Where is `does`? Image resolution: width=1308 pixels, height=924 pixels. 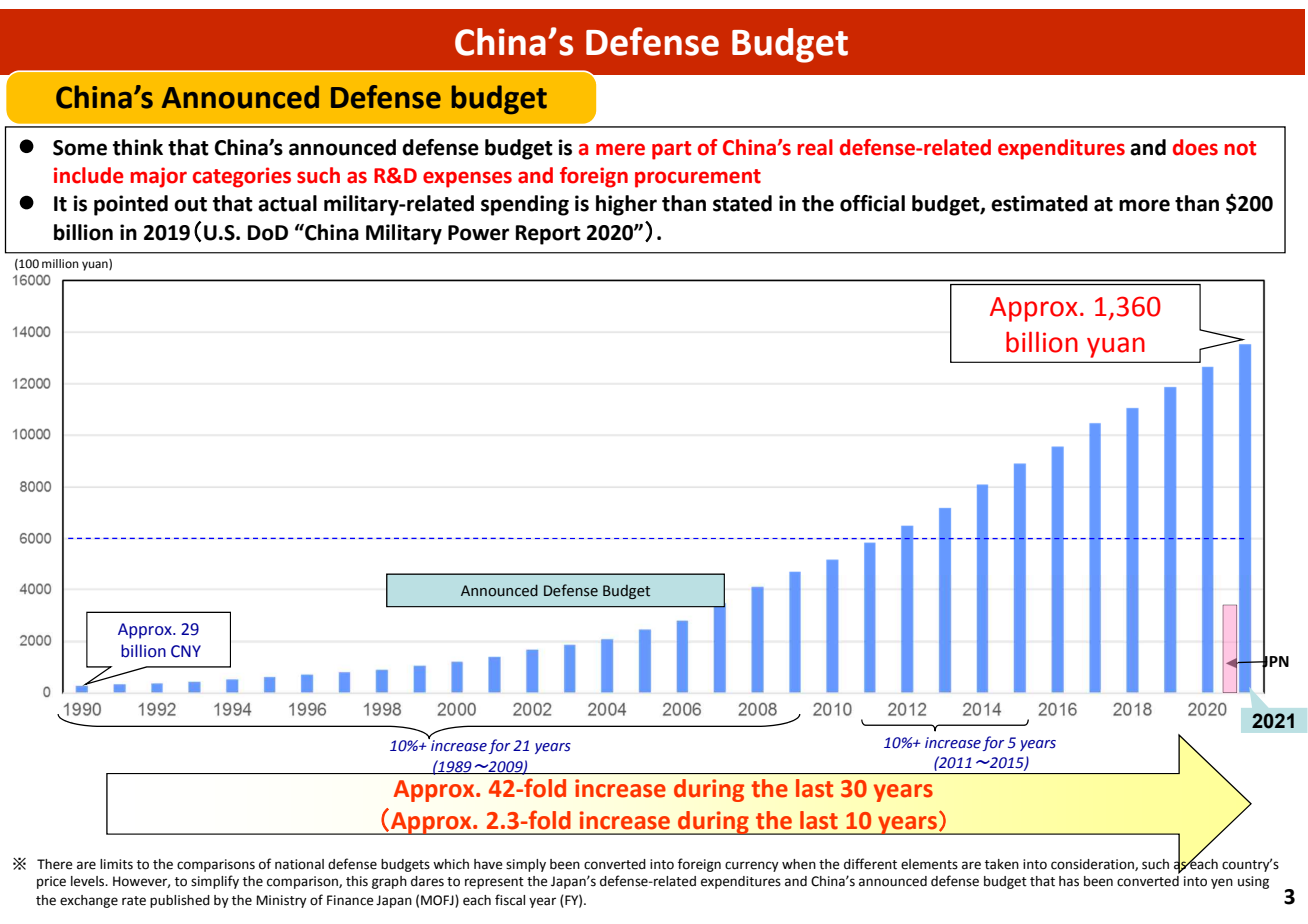
does is located at coordinates (1195, 147).
